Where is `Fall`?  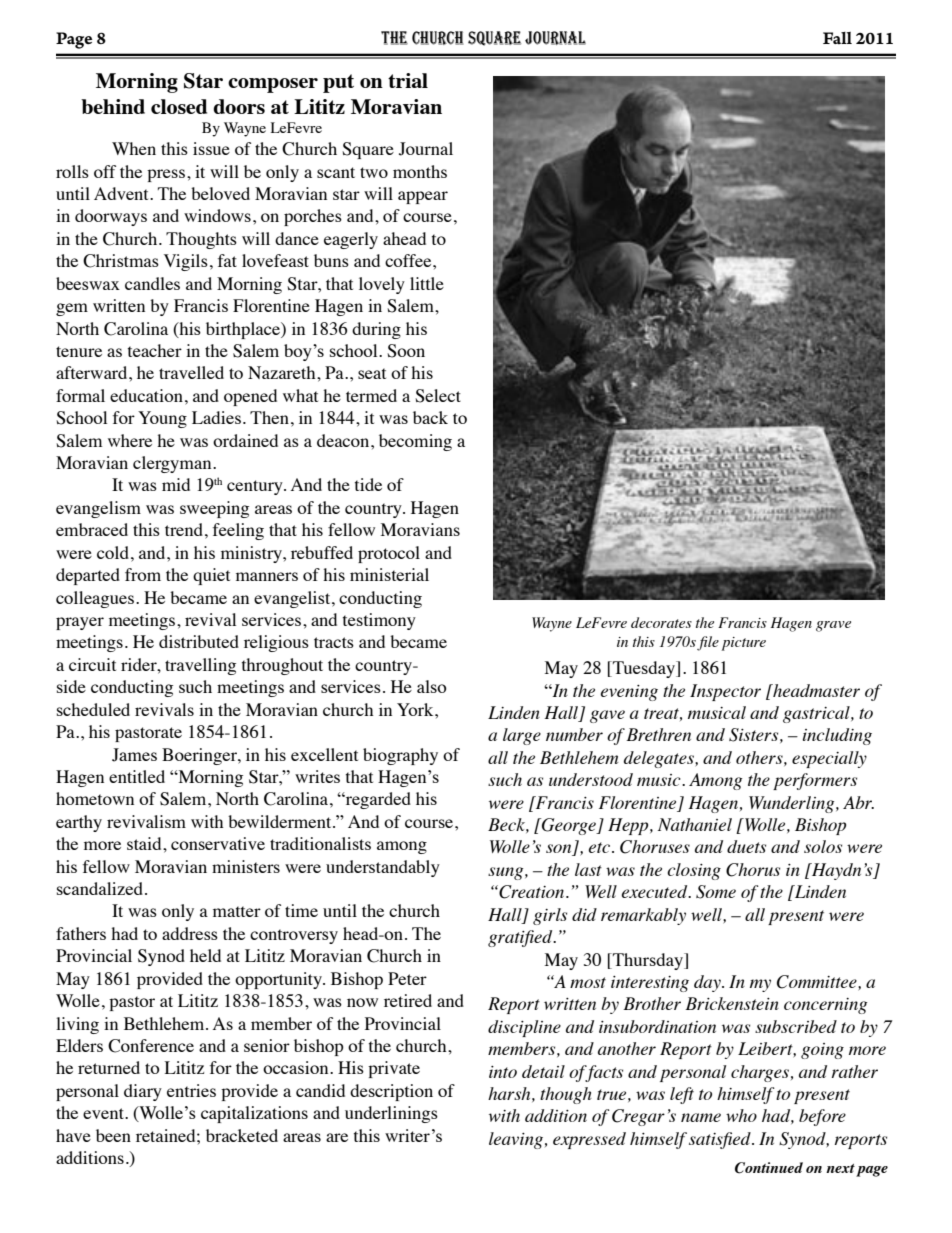
Fall is located at coordinates (837, 38).
